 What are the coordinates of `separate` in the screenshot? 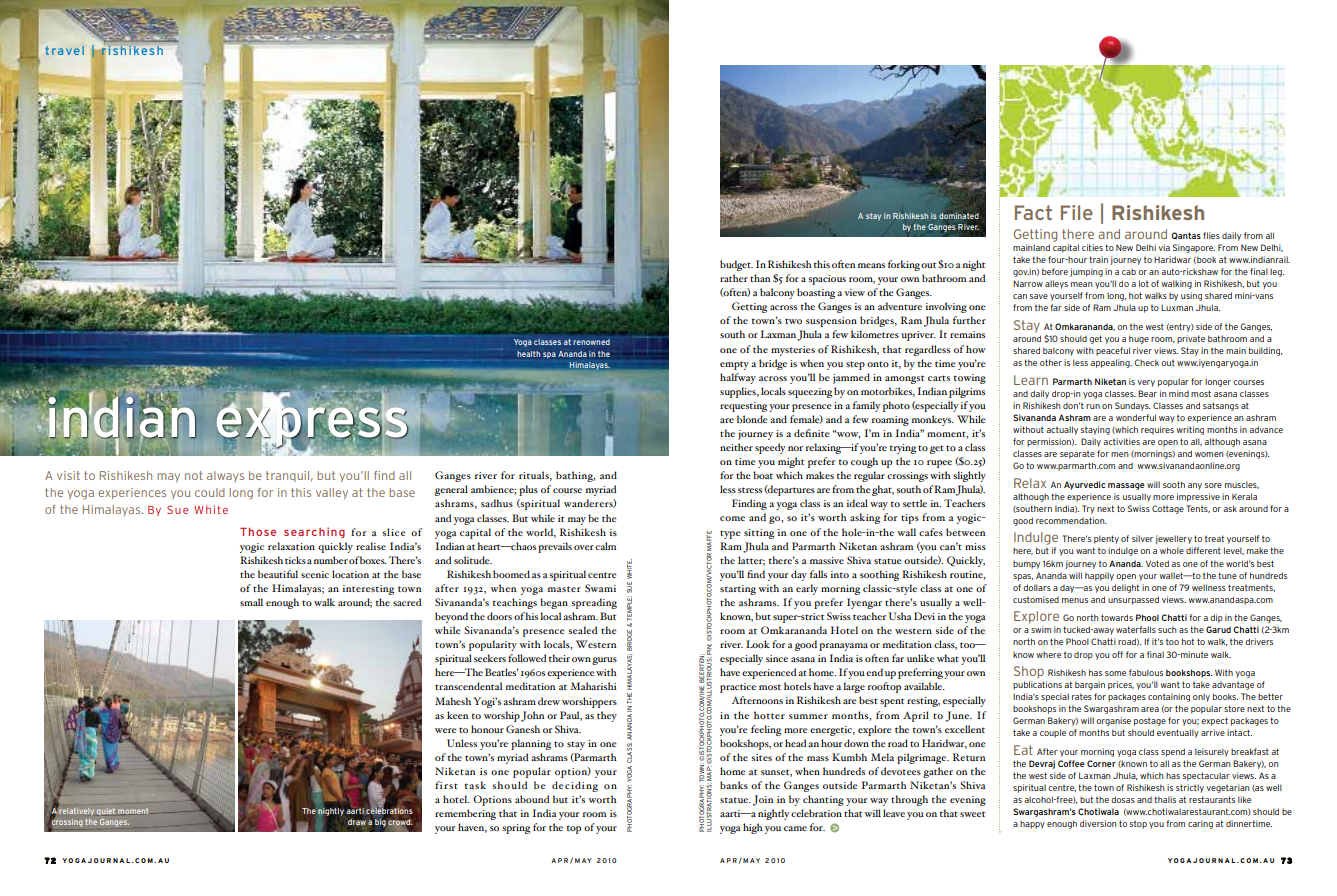 It's located at (1077, 455).
